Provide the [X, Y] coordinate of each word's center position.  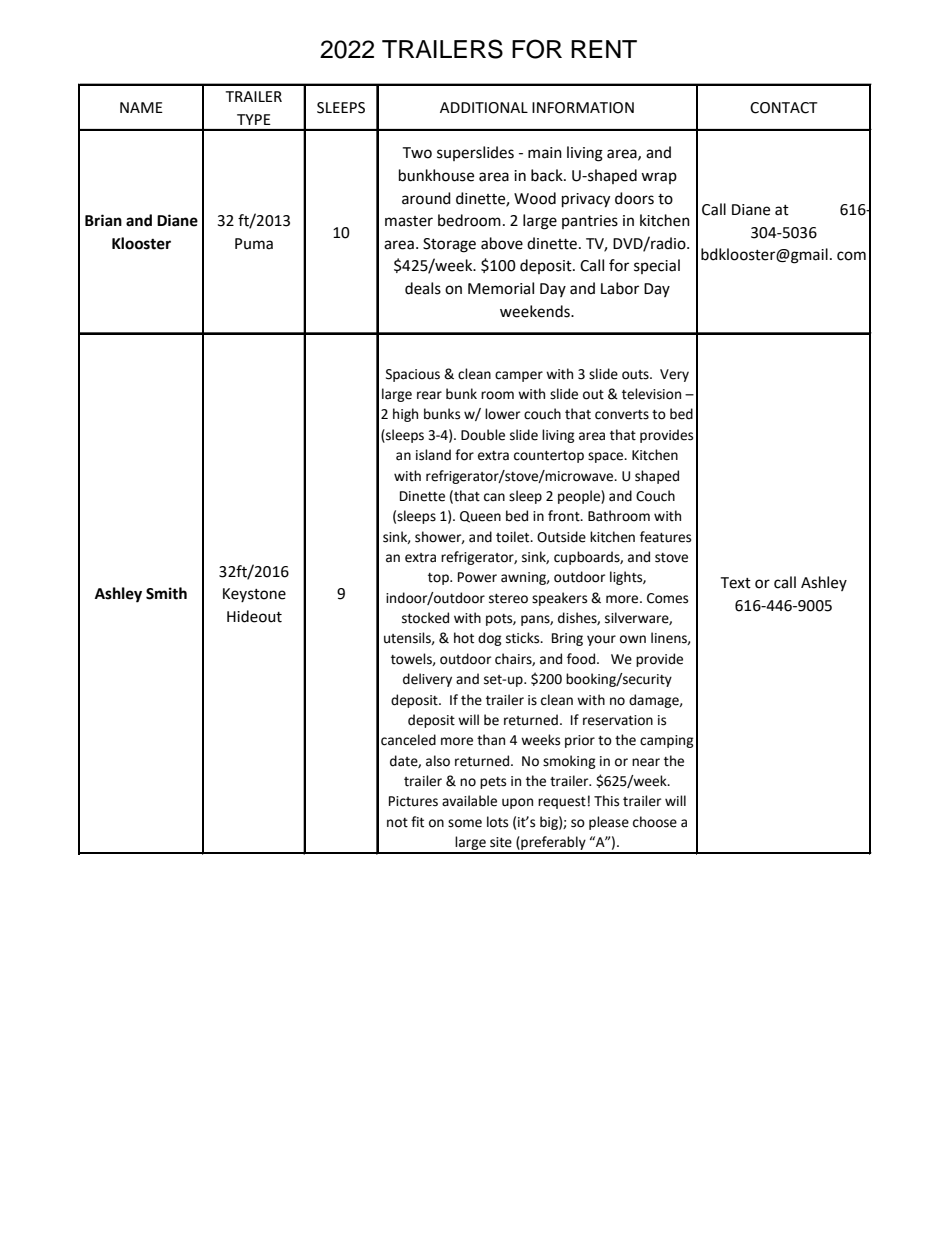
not [397, 823]
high [405, 415]
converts [622, 415]
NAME [141, 107]
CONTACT [784, 108]
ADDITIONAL [484, 108]
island [433, 455]
